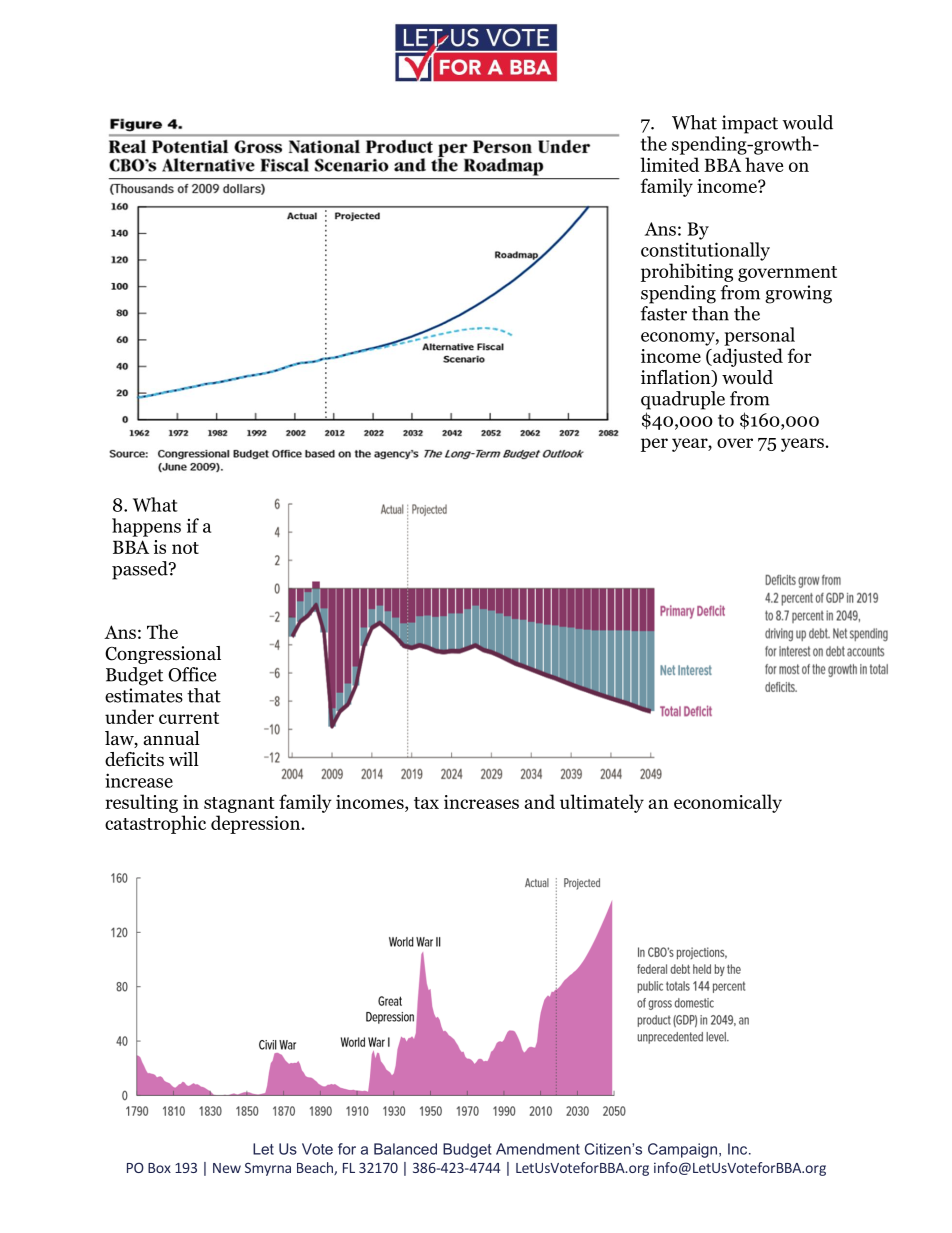  What do you see at coordinates (146, 527) in the screenshot?
I see `happens` at bounding box center [146, 527].
